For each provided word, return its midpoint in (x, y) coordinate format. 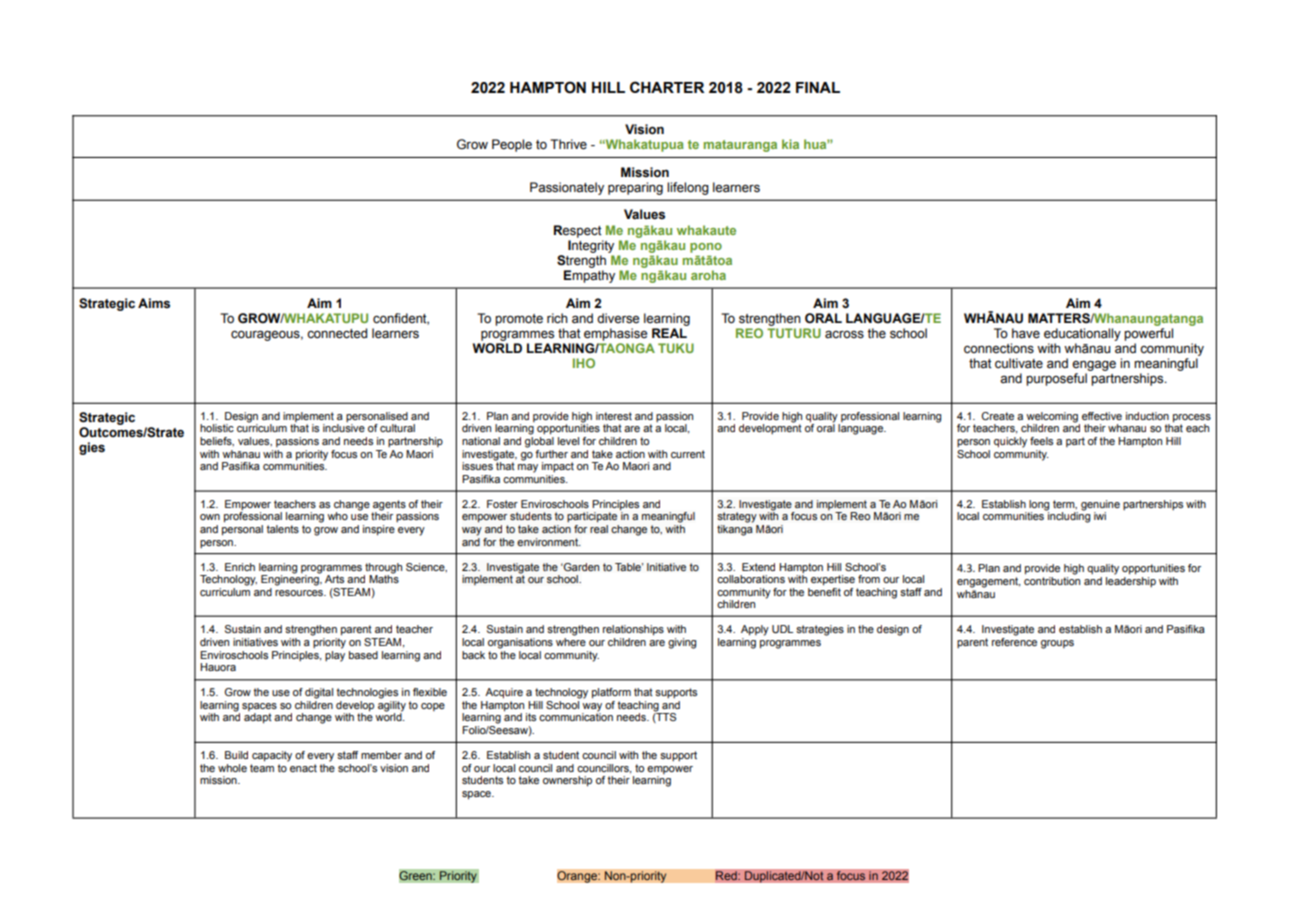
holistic (217, 428)
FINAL (818, 87)
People (512, 145)
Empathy (589, 276)
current (688, 454)
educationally (1082, 334)
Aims (154, 303)
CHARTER (667, 87)
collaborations (751, 579)
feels (1041, 441)
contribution (1052, 581)
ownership (567, 781)
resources (300, 593)
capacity (272, 756)
